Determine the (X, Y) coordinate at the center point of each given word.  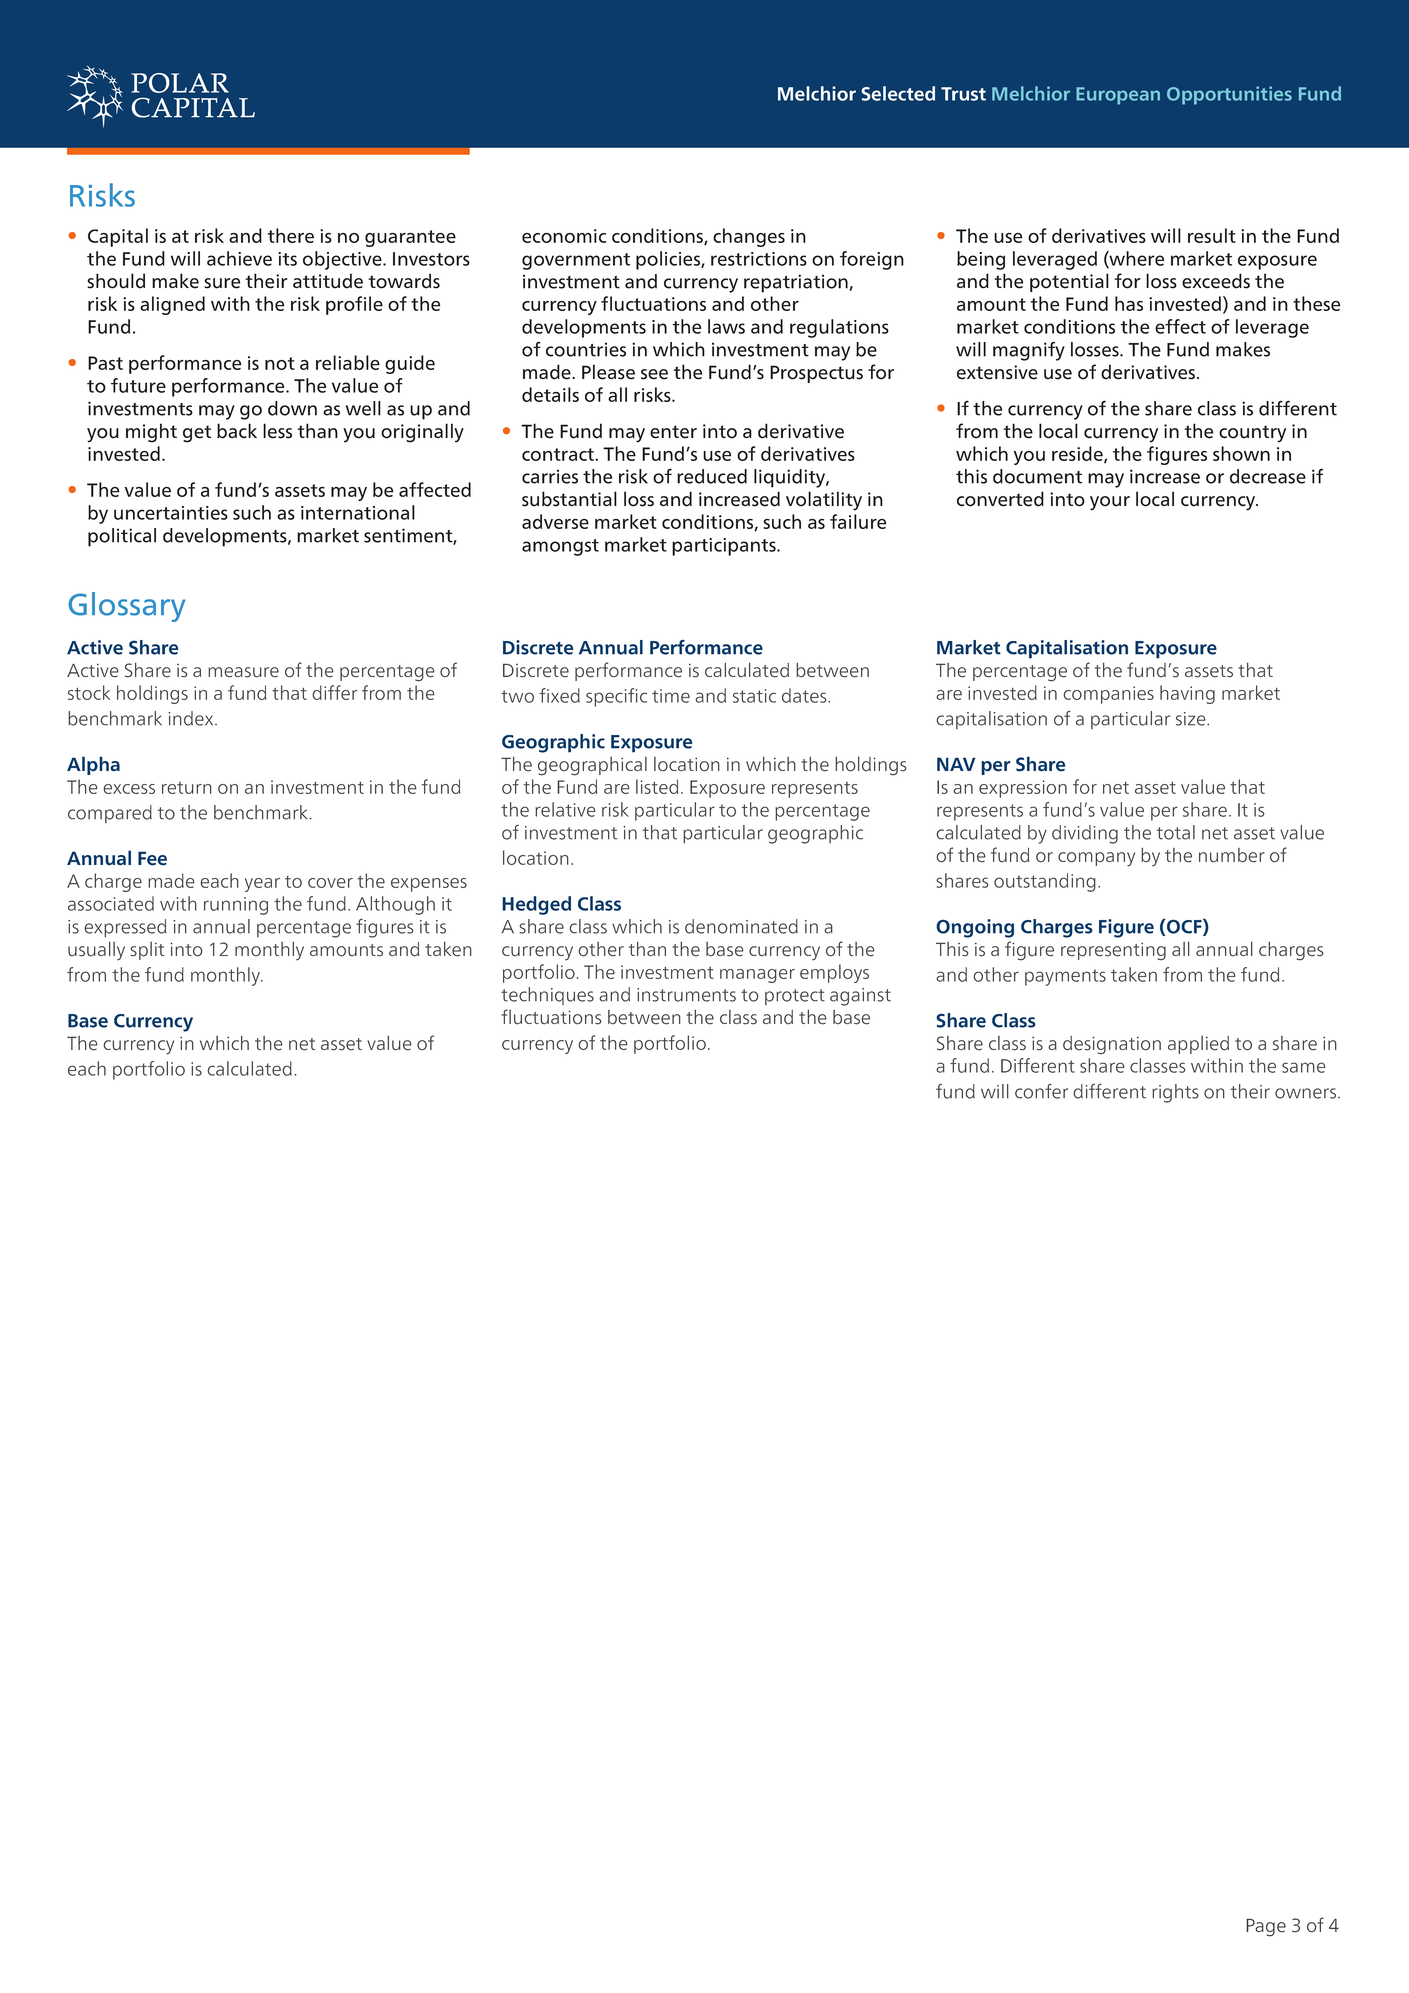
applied (1198, 1045)
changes (749, 237)
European (1118, 96)
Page (1266, 1927)
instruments (686, 995)
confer (1041, 1091)
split (147, 951)
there (291, 235)
